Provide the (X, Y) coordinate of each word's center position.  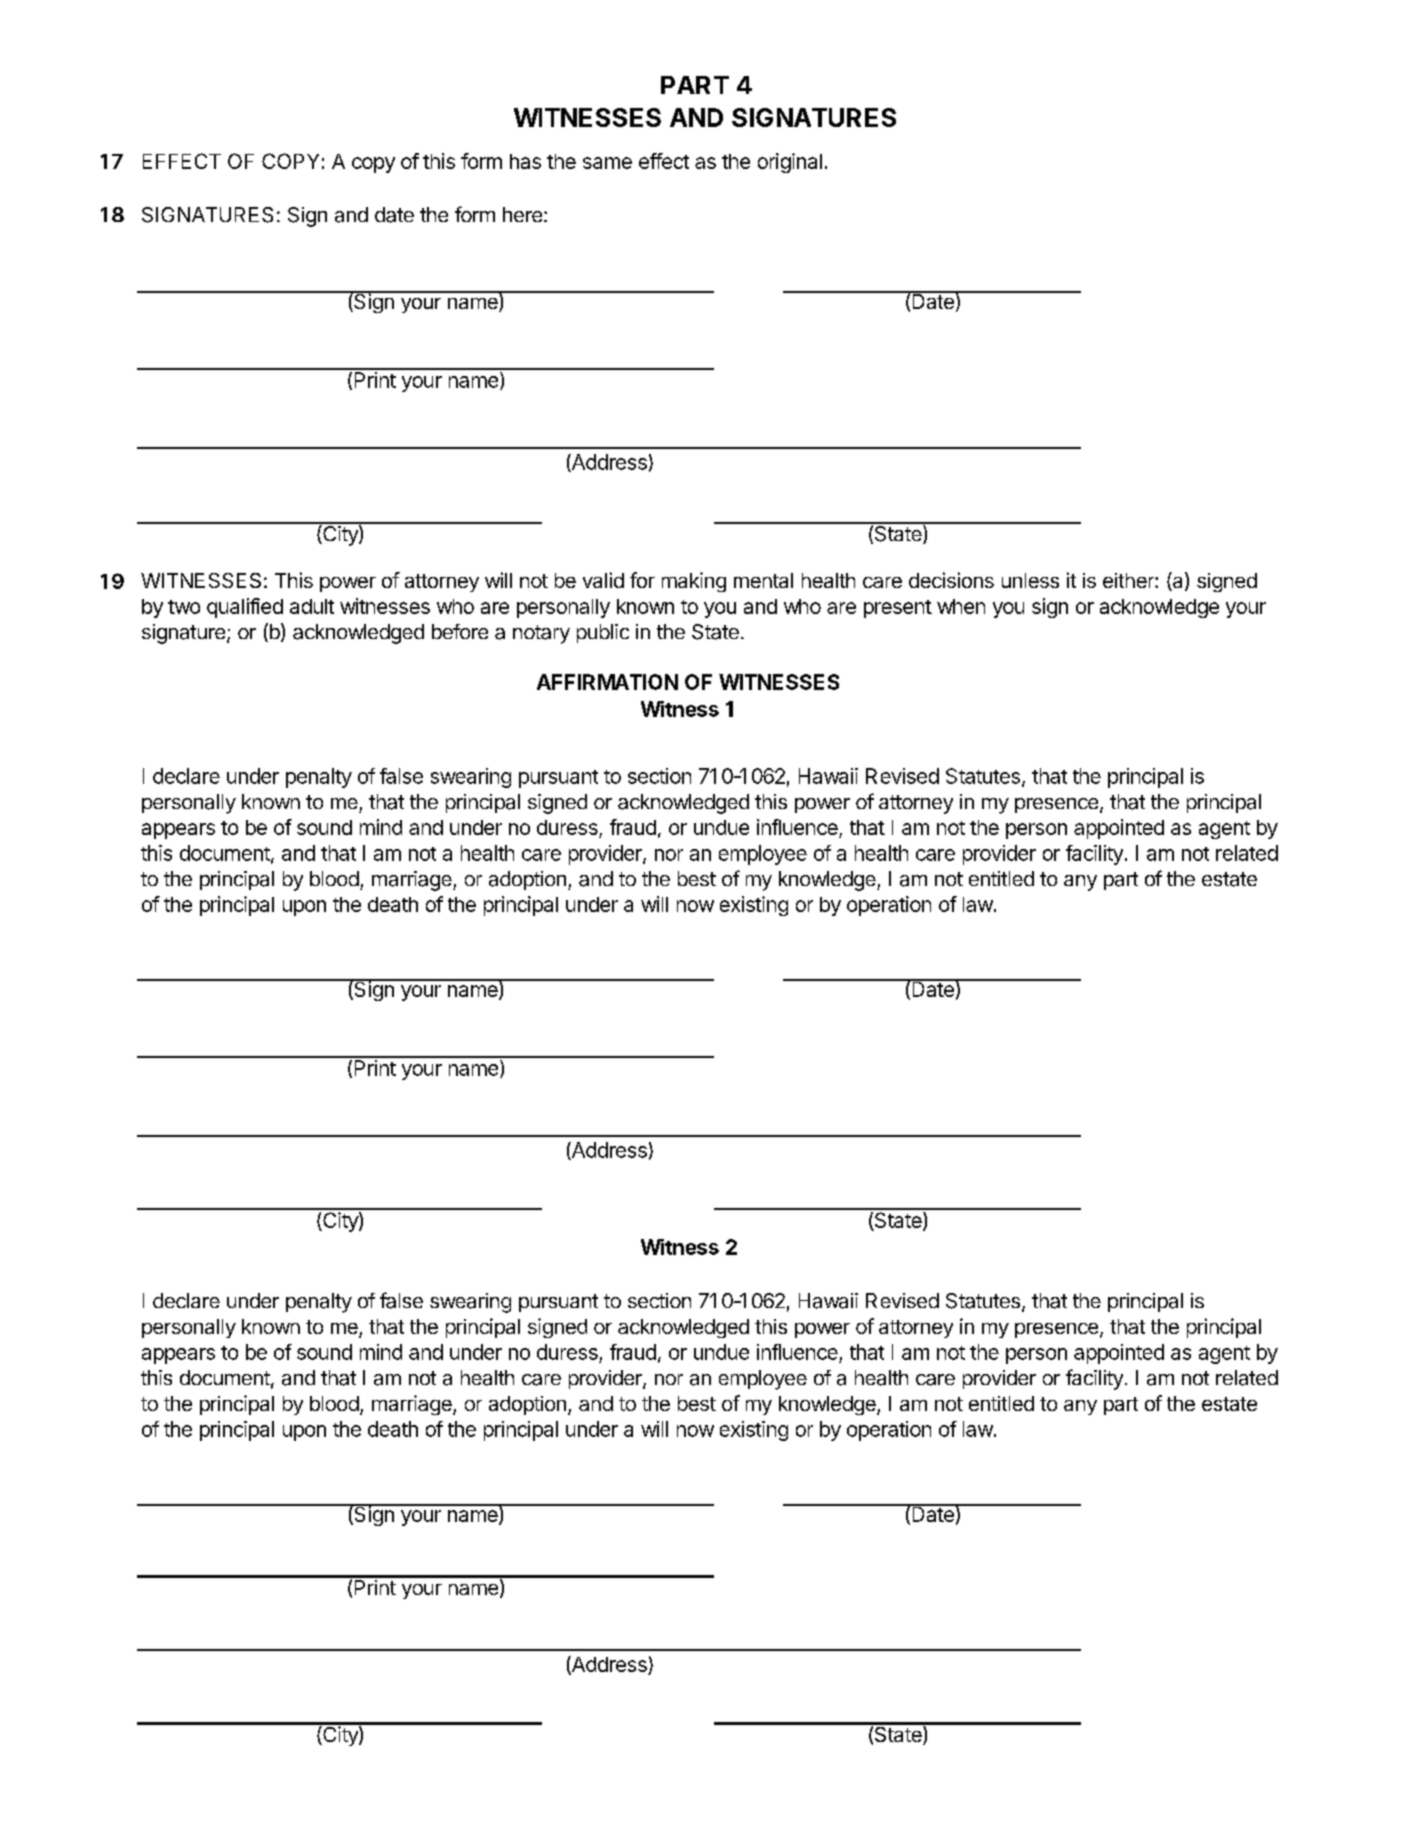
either (1129, 580)
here (522, 214)
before (460, 631)
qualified (245, 608)
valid (603, 580)
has (525, 161)
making (694, 582)
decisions (951, 580)
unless (1030, 580)
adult (312, 606)
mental (763, 580)
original (790, 163)
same (607, 163)
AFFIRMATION (607, 682)
